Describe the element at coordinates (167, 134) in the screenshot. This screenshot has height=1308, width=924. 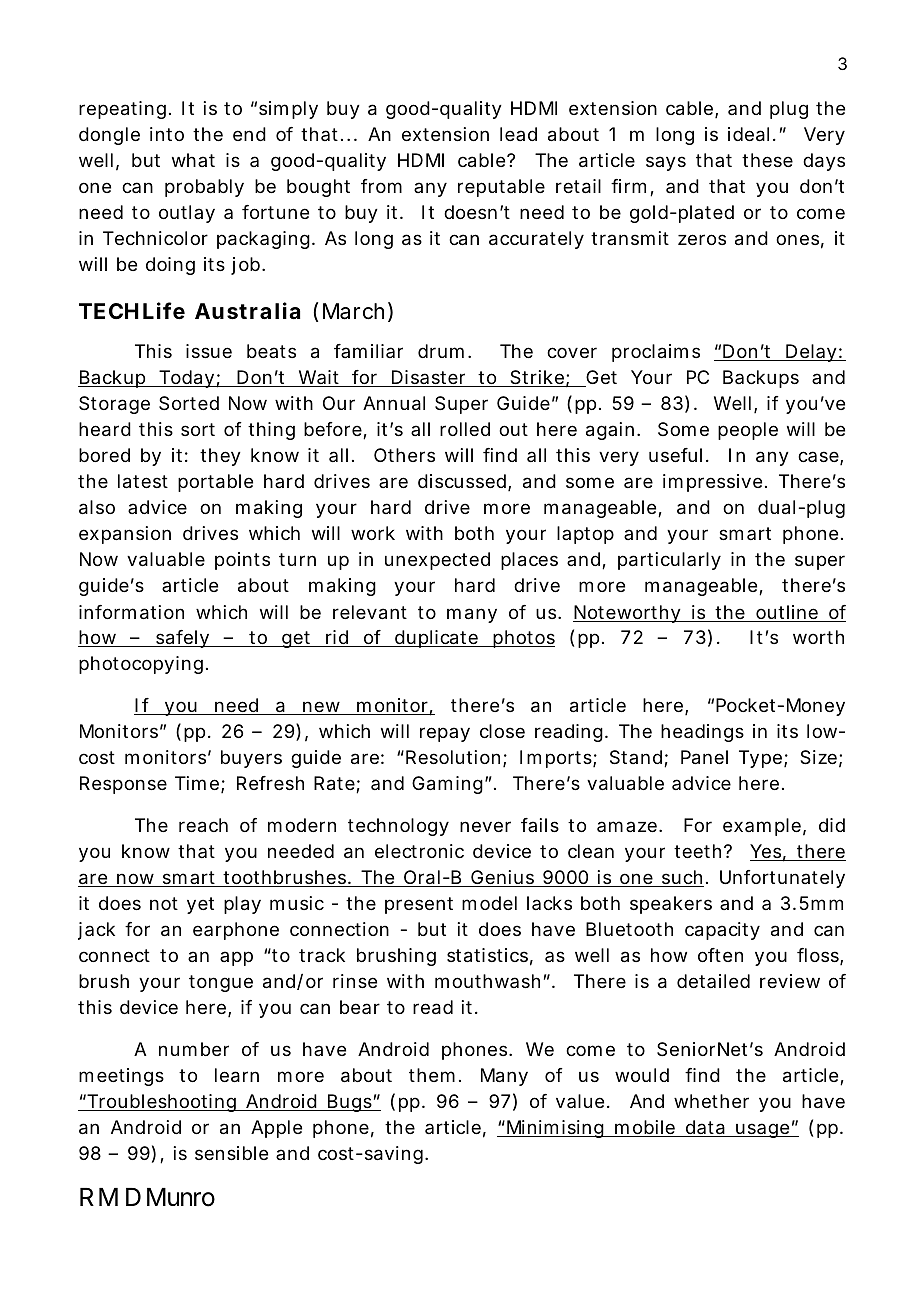
I see `into` at that location.
